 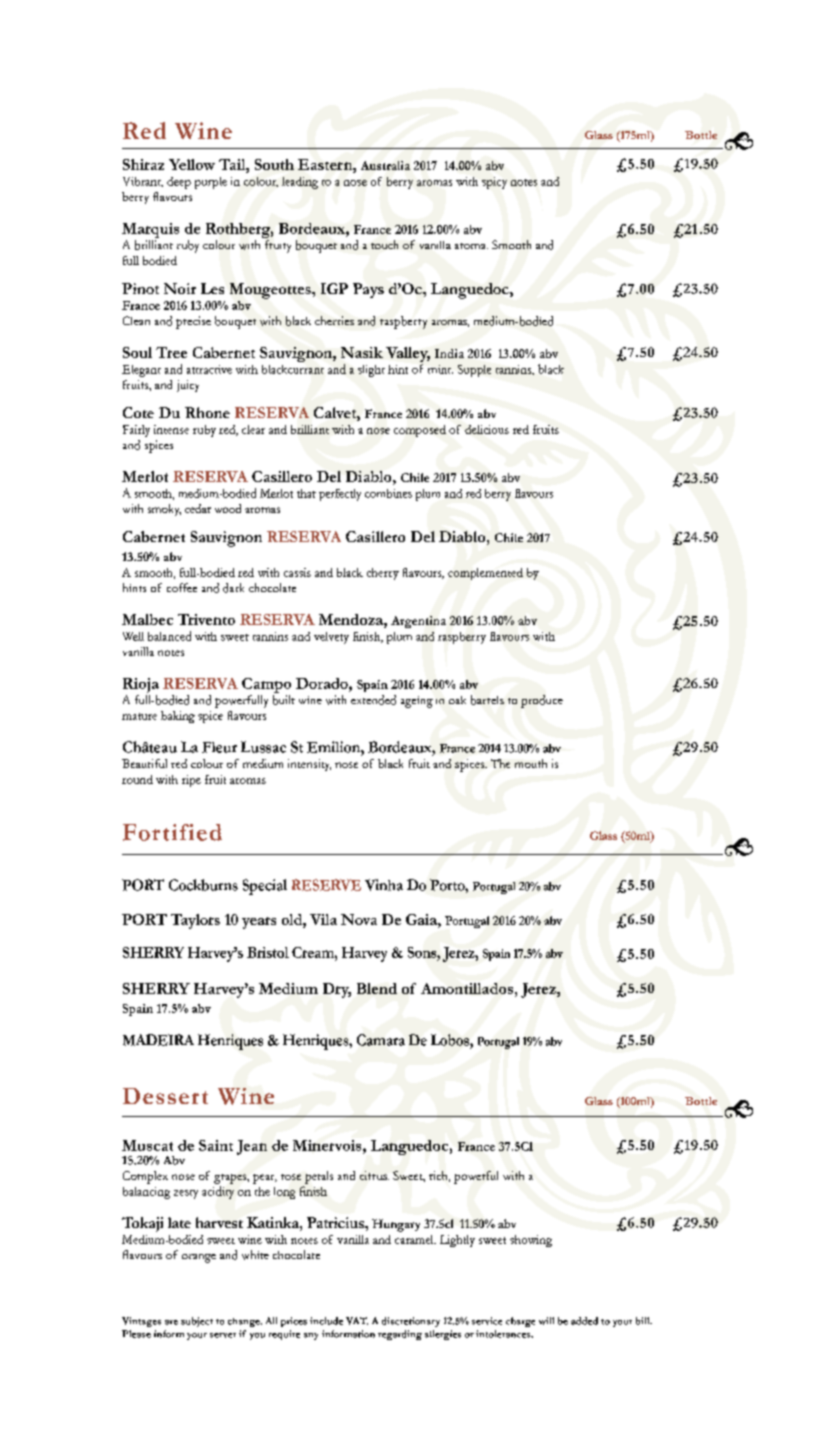 I want to click on Australia, so click(x=385, y=165).
